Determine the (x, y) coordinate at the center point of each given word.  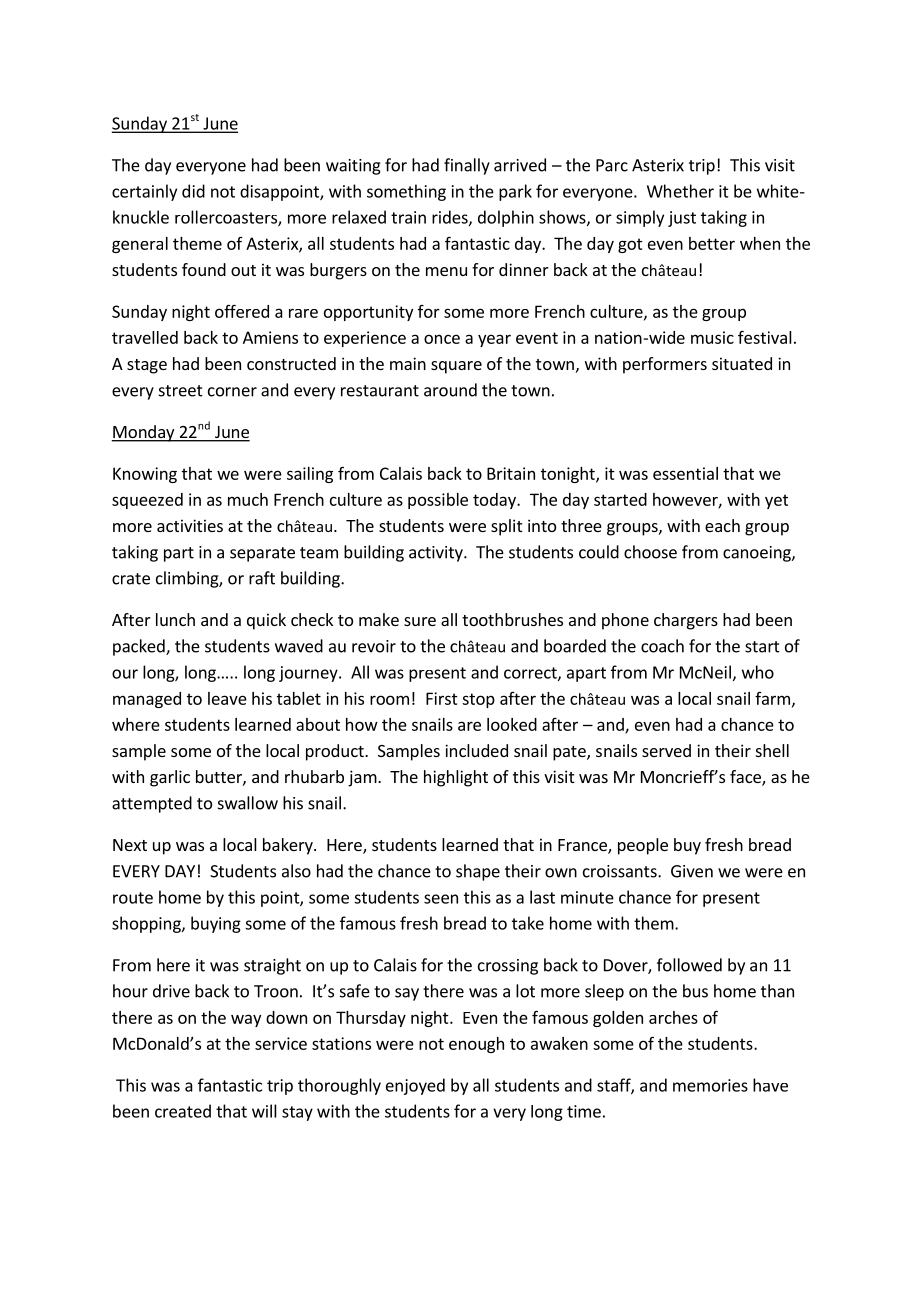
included (476, 750)
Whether (680, 191)
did (193, 191)
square (456, 367)
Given (692, 871)
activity (437, 554)
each (722, 525)
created (183, 1111)
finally (467, 166)
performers (665, 365)
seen (441, 899)
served (666, 750)
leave (227, 698)
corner (232, 392)
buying (216, 924)
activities (190, 525)
